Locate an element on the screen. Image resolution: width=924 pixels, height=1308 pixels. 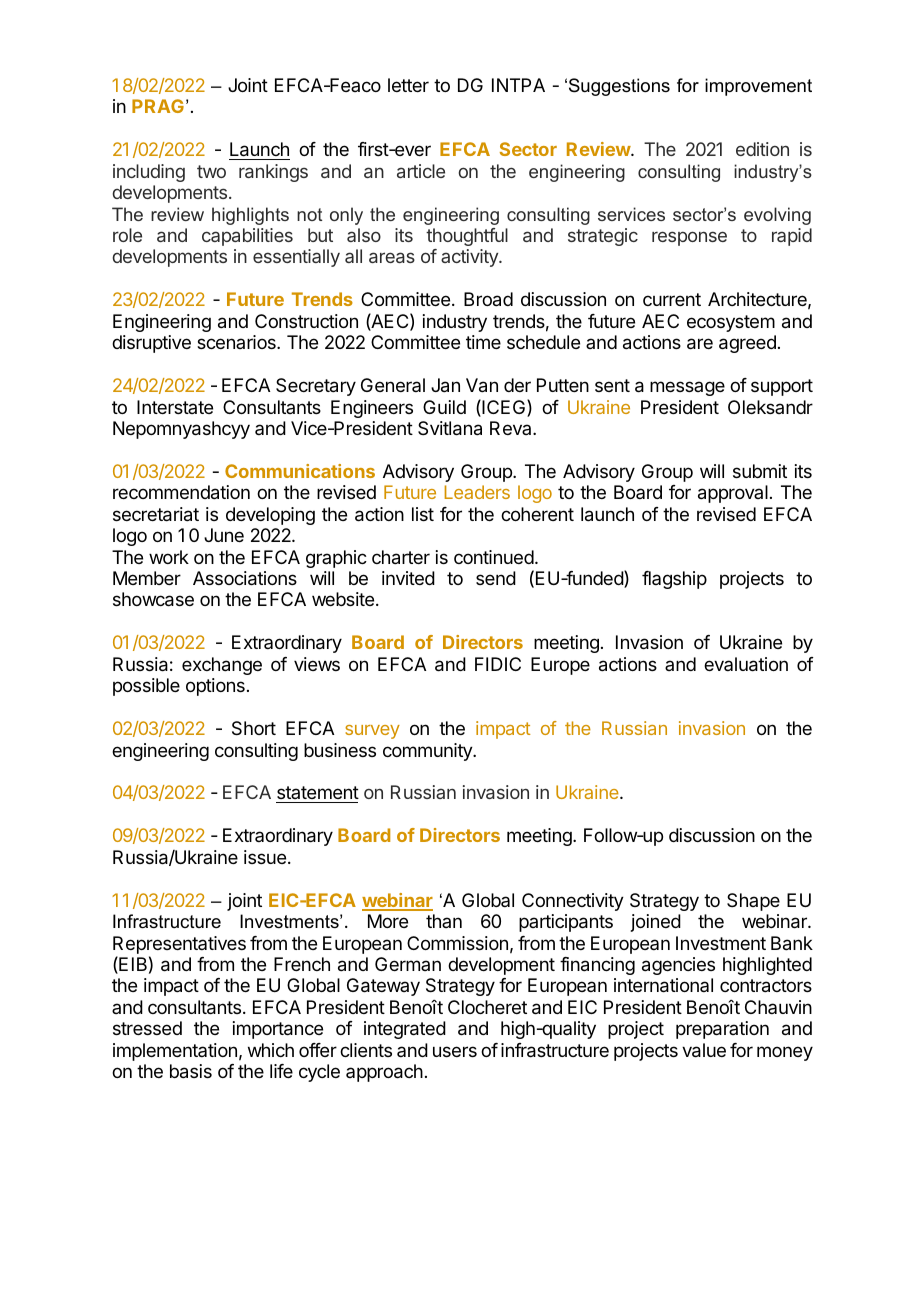
users is located at coordinates (455, 1051).
